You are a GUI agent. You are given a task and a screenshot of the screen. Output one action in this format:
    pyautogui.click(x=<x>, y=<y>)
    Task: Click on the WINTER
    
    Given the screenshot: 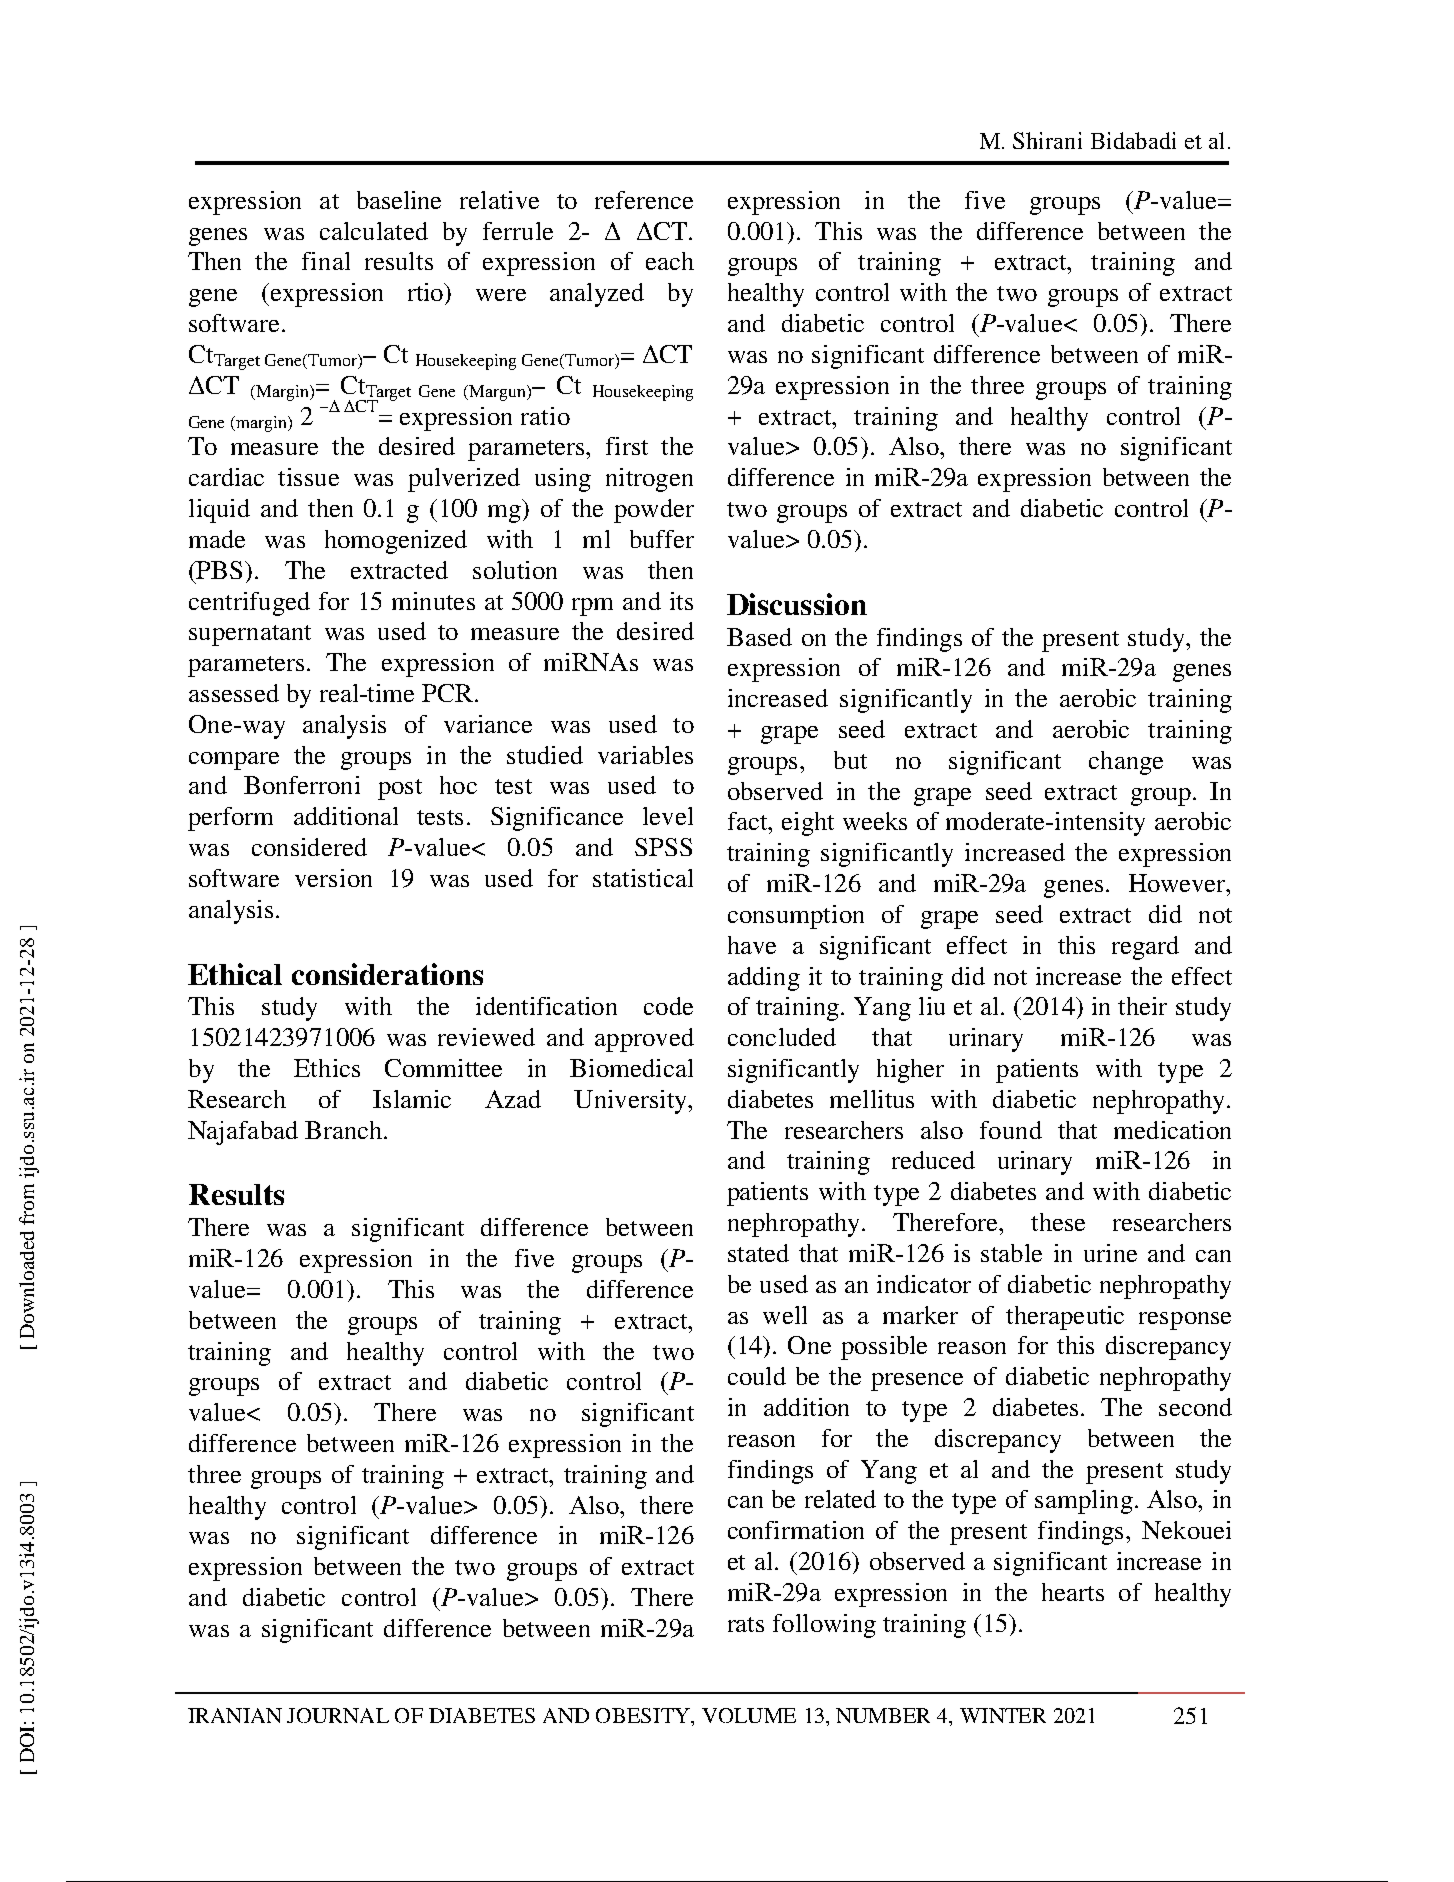 What is the action you would take?
    pyautogui.click(x=1003, y=1715)
